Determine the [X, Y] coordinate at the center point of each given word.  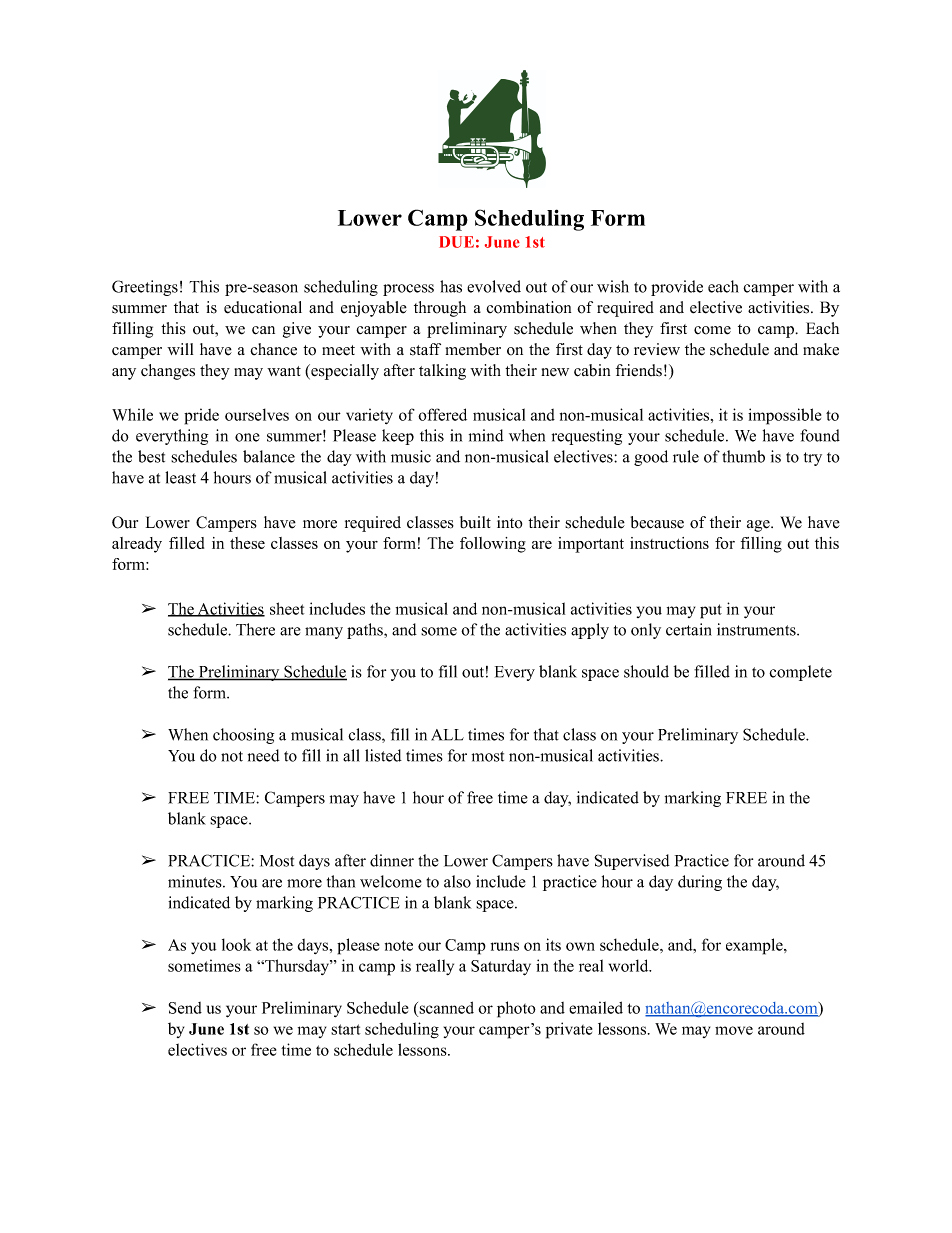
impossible [784, 416]
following [493, 545]
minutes [196, 881]
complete [800, 673]
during [700, 883]
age [759, 526]
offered [442, 414]
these [247, 543]
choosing [243, 736]
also [457, 881]
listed [383, 755]
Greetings [145, 288]
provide [677, 288]
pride [201, 416]
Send [185, 1008]
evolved [494, 286]
